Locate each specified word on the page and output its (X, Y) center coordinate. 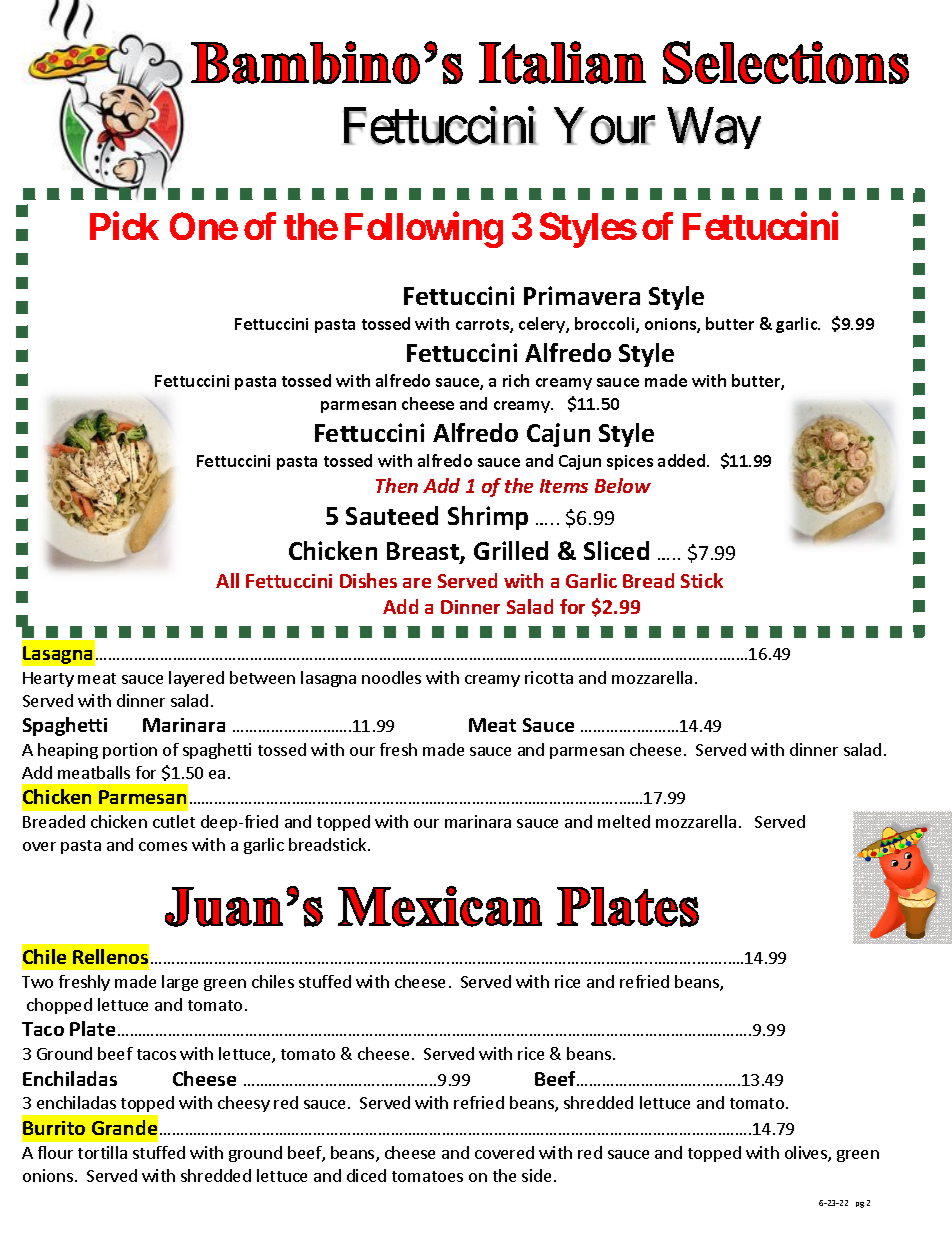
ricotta (549, 677)
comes (163, 846)
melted (624, 821)
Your (604, 126)
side (536, 1175)
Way (714, 128)
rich (516, 380)
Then (397, 485)
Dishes (368, 580)
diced (366, 1175)
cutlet (174, 821)
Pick (124, 226)
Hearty (48, 679)
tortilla (102, 1152)
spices (630, 462)
